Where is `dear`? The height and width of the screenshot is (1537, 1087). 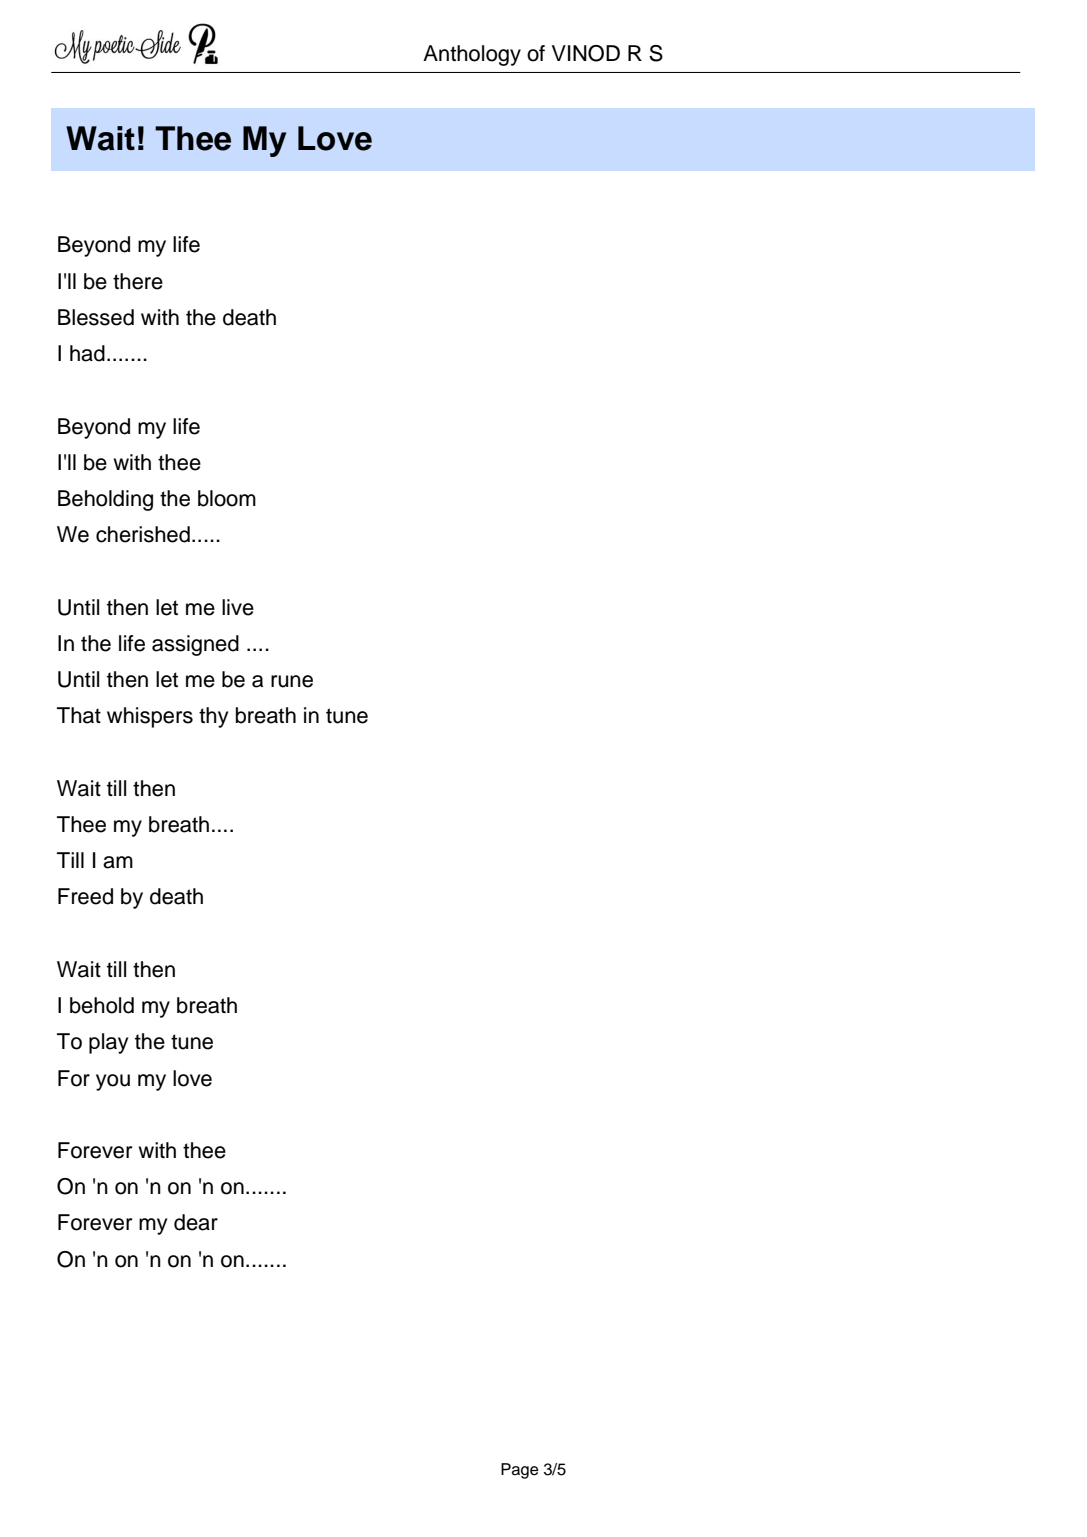 dear is located at coordinates (196, 1222).
